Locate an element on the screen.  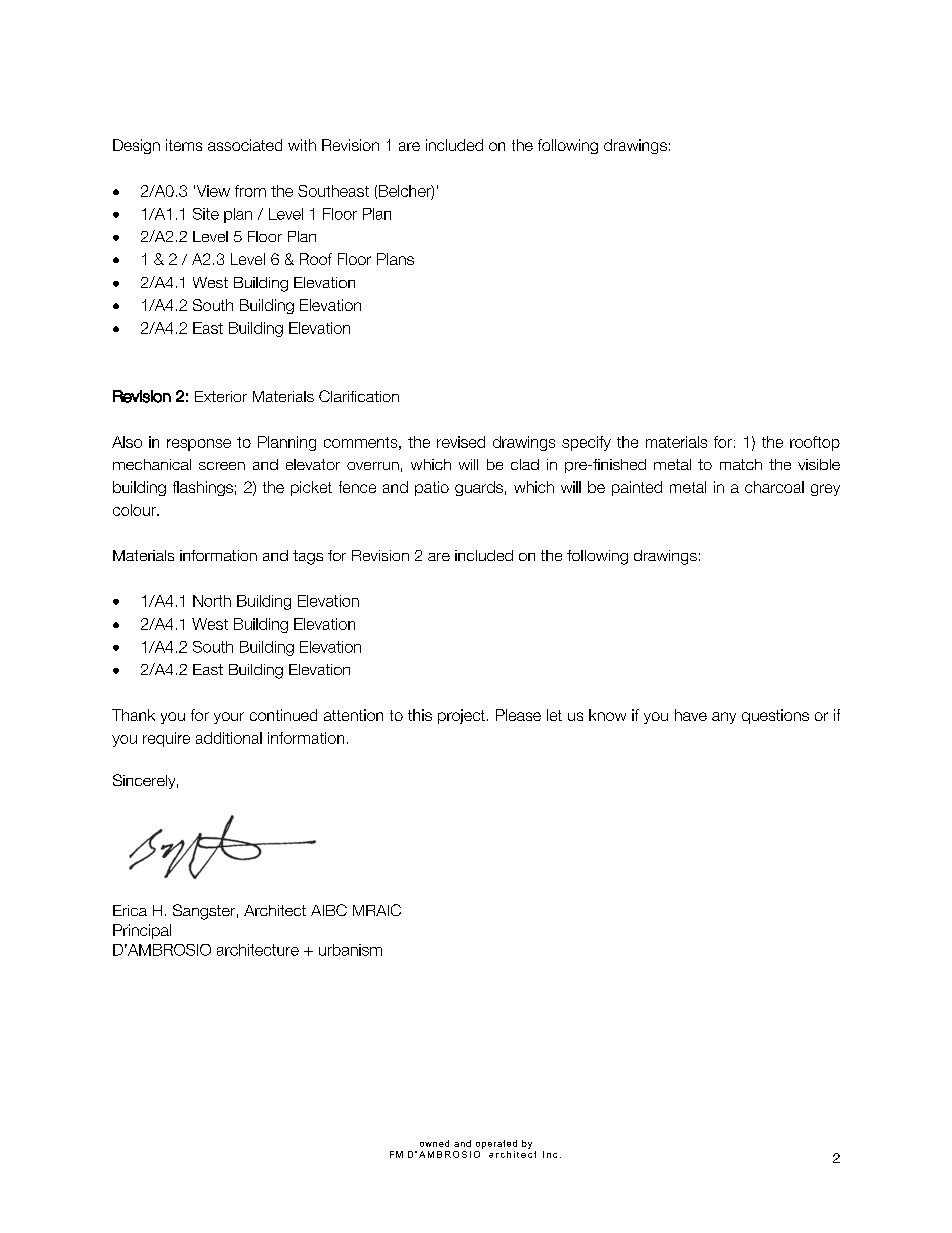
North is located at coordinates (212, 601).
